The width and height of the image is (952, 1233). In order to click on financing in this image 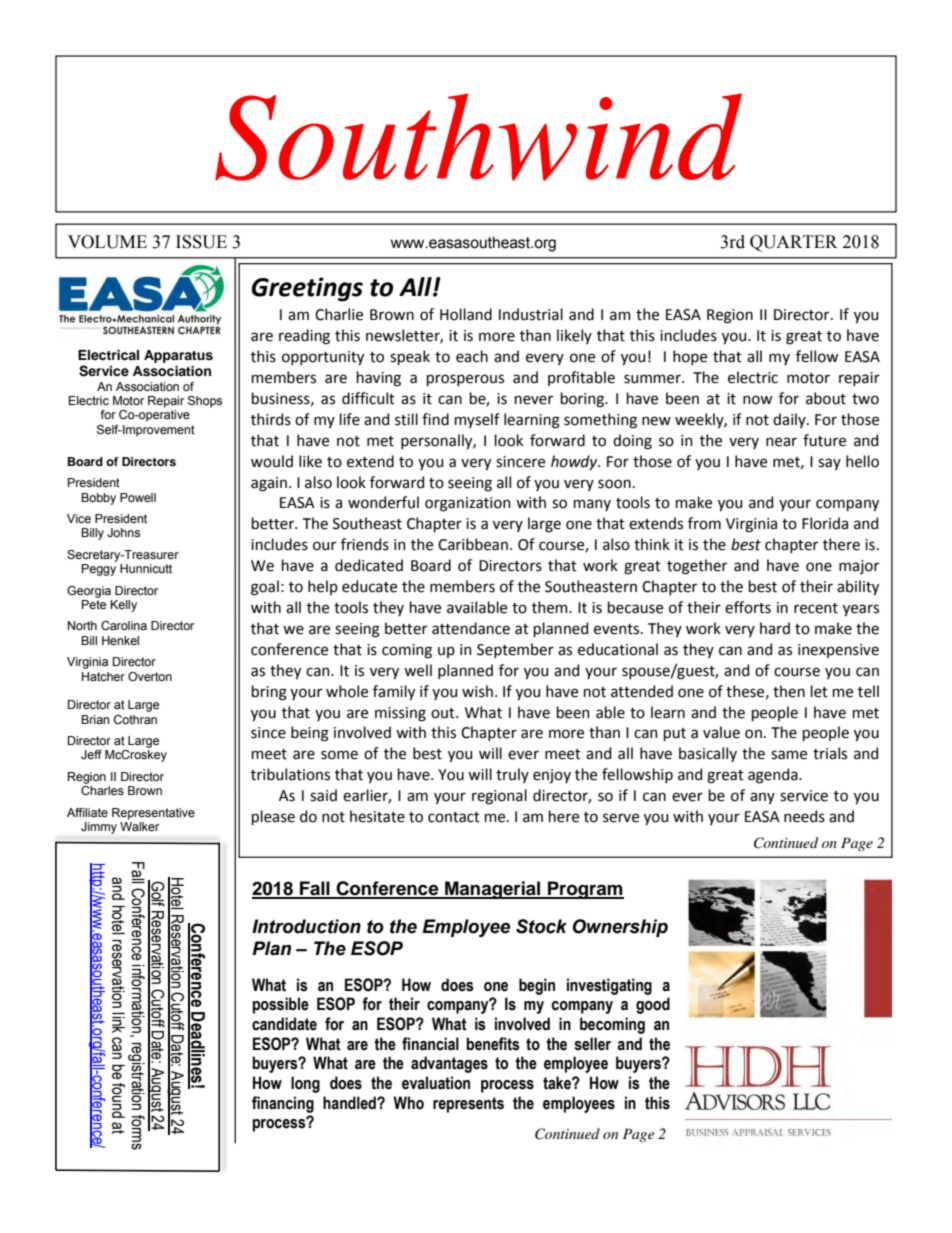, I will do `click(283, 1104)`.
